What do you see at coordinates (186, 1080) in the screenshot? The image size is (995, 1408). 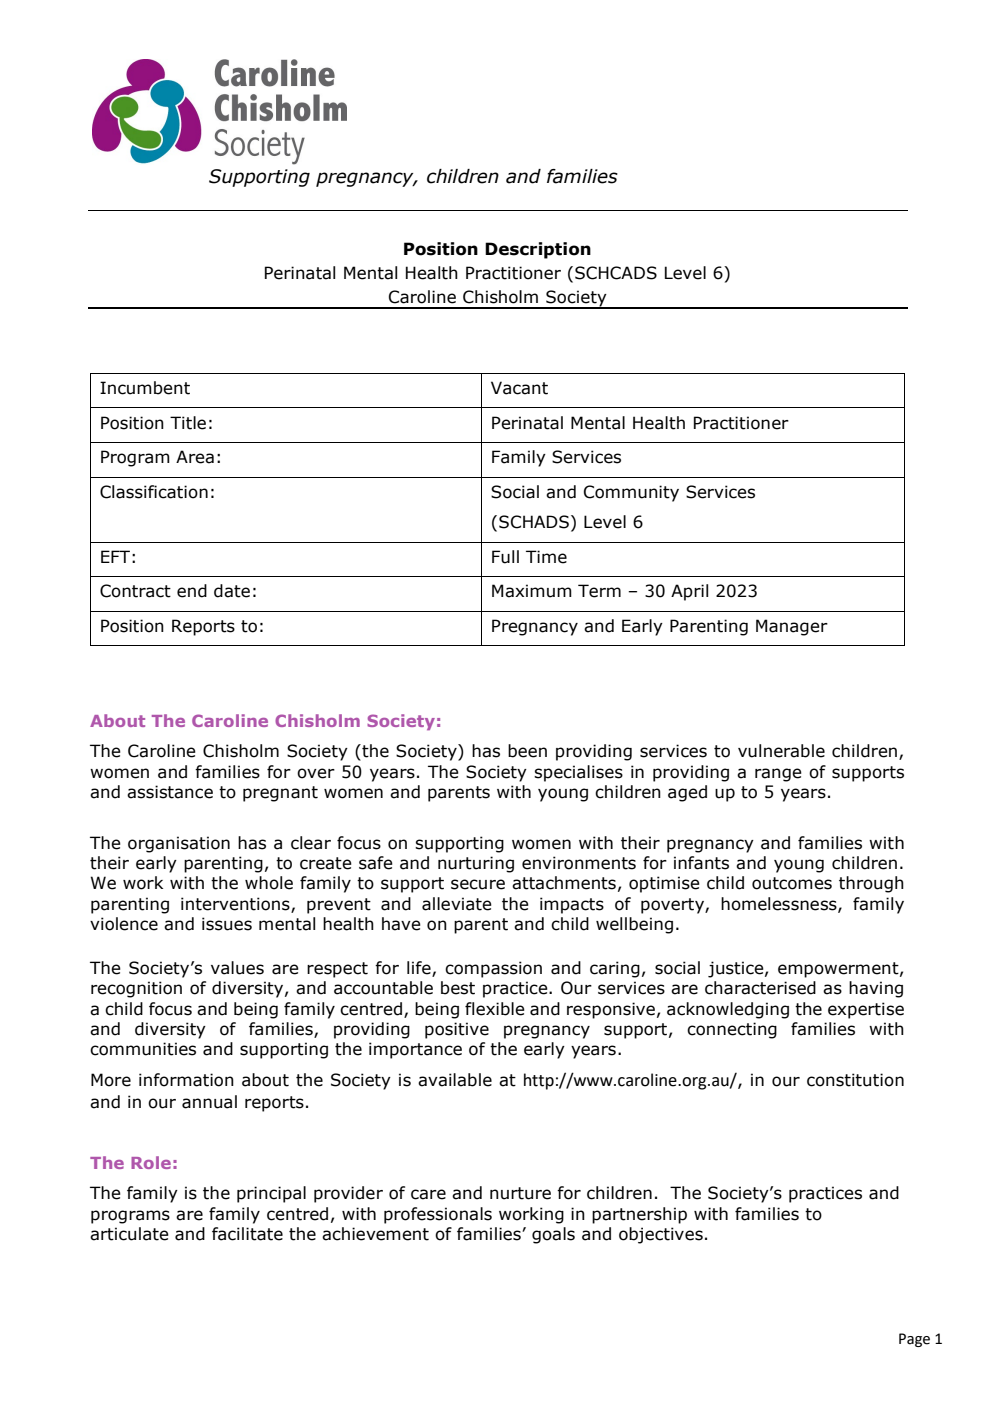 I see `information` at bounding box center [186, 1080].
